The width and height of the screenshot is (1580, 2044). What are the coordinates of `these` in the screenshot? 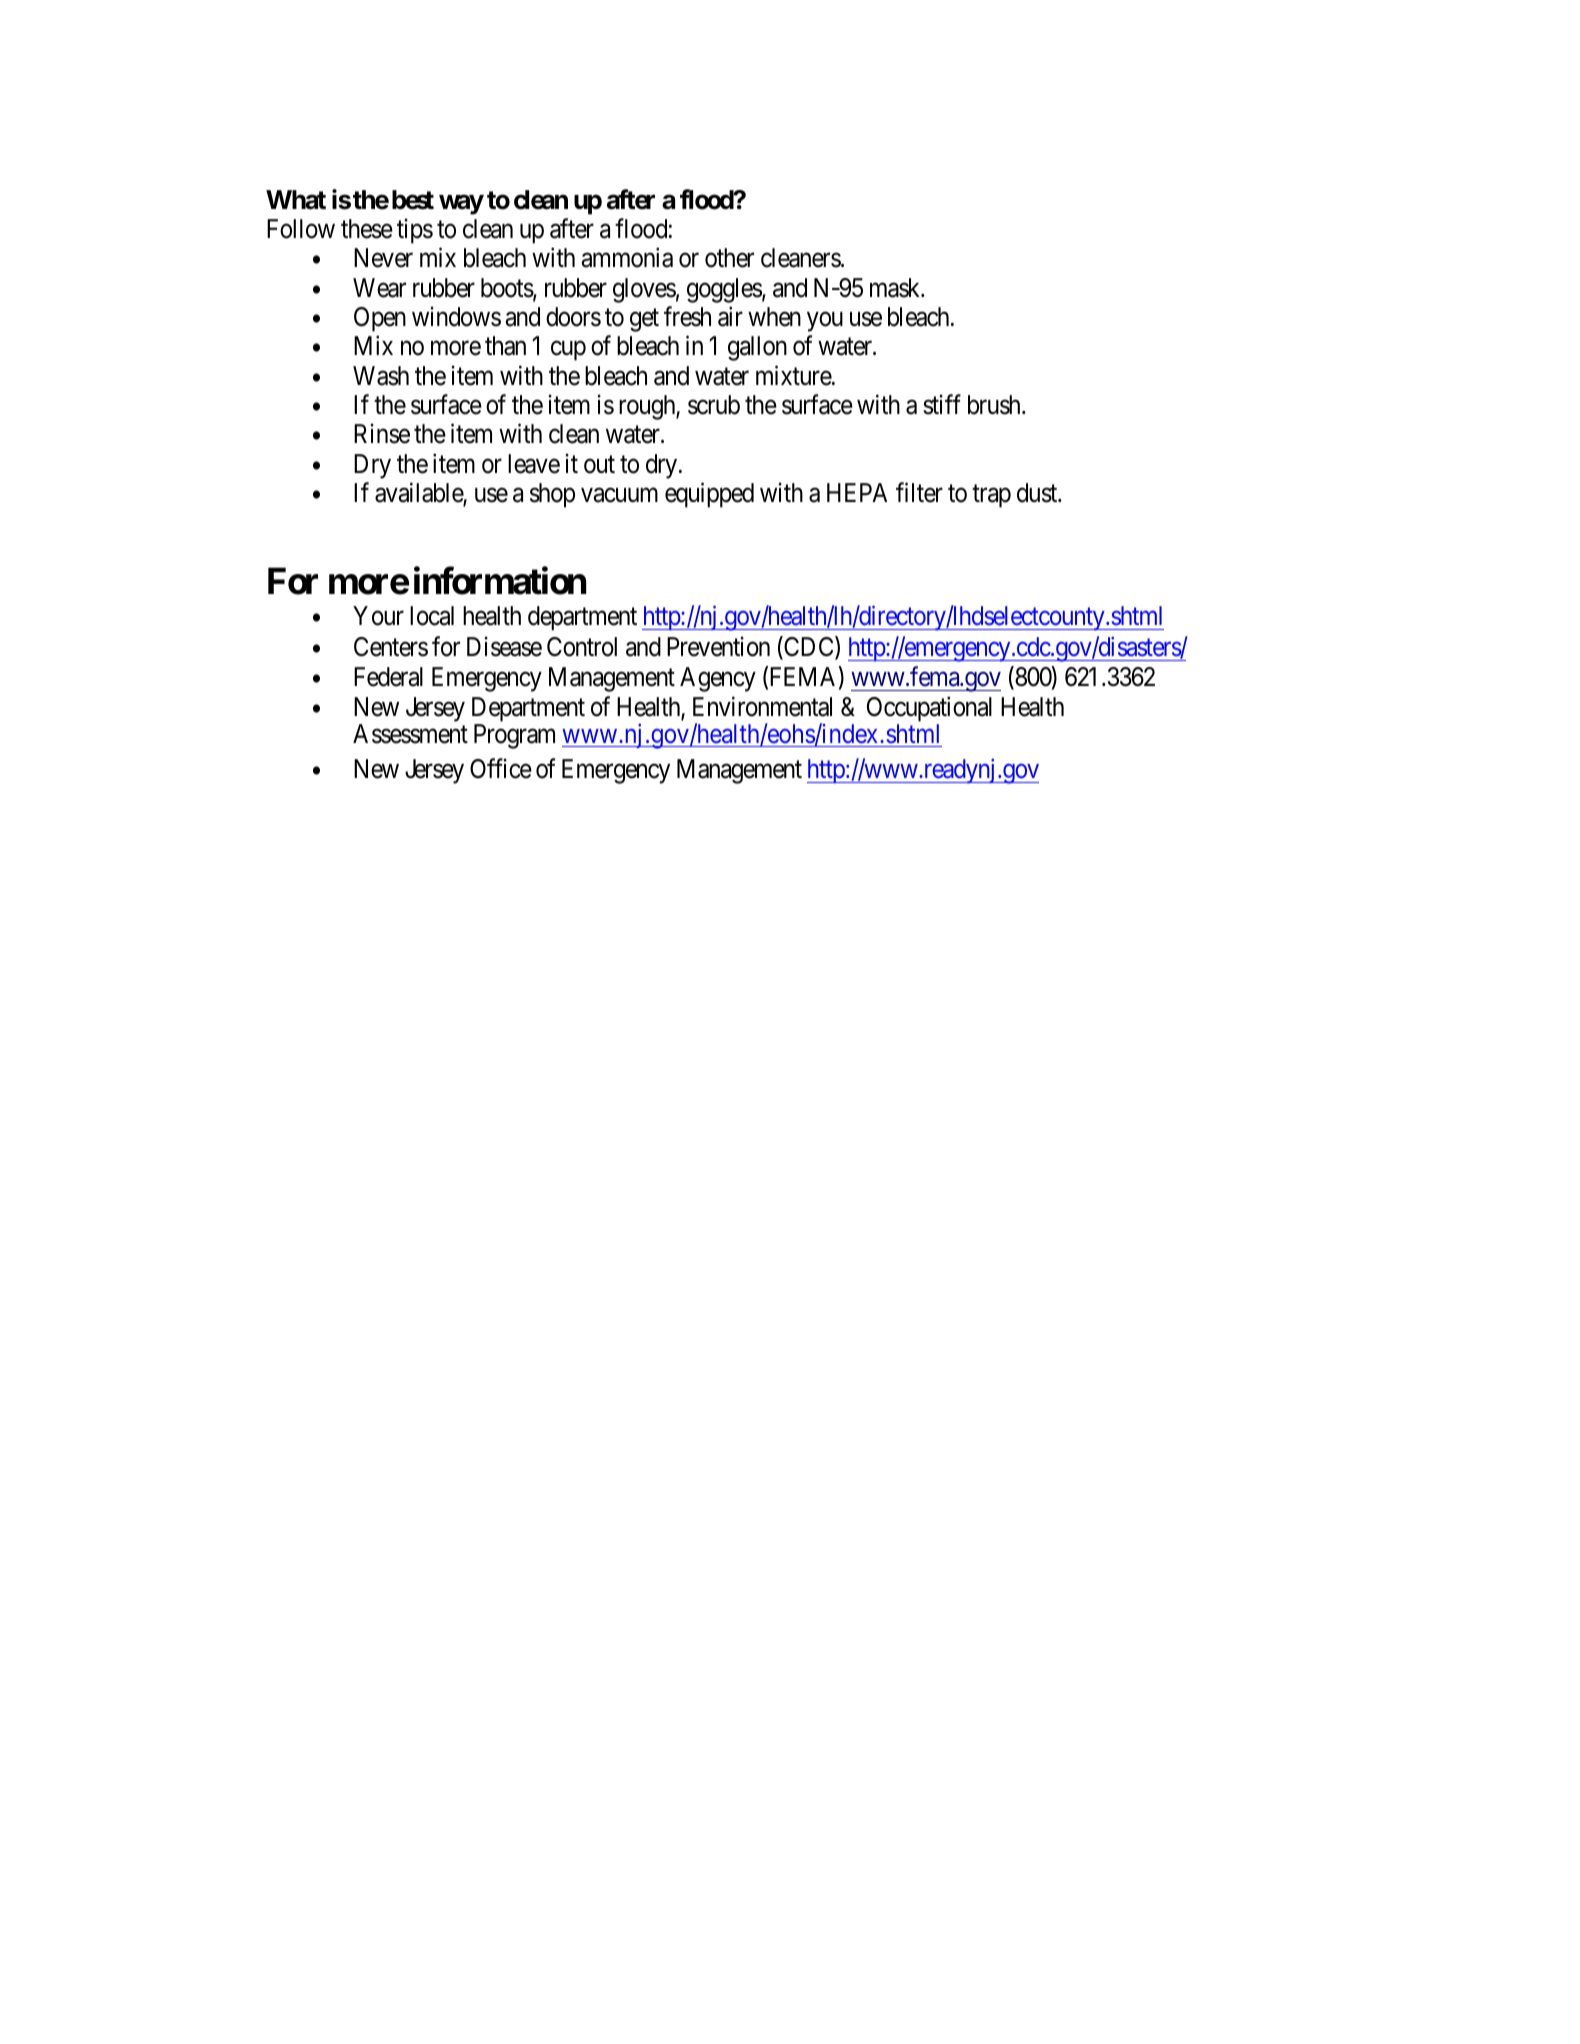 It's located at (367, 229).
